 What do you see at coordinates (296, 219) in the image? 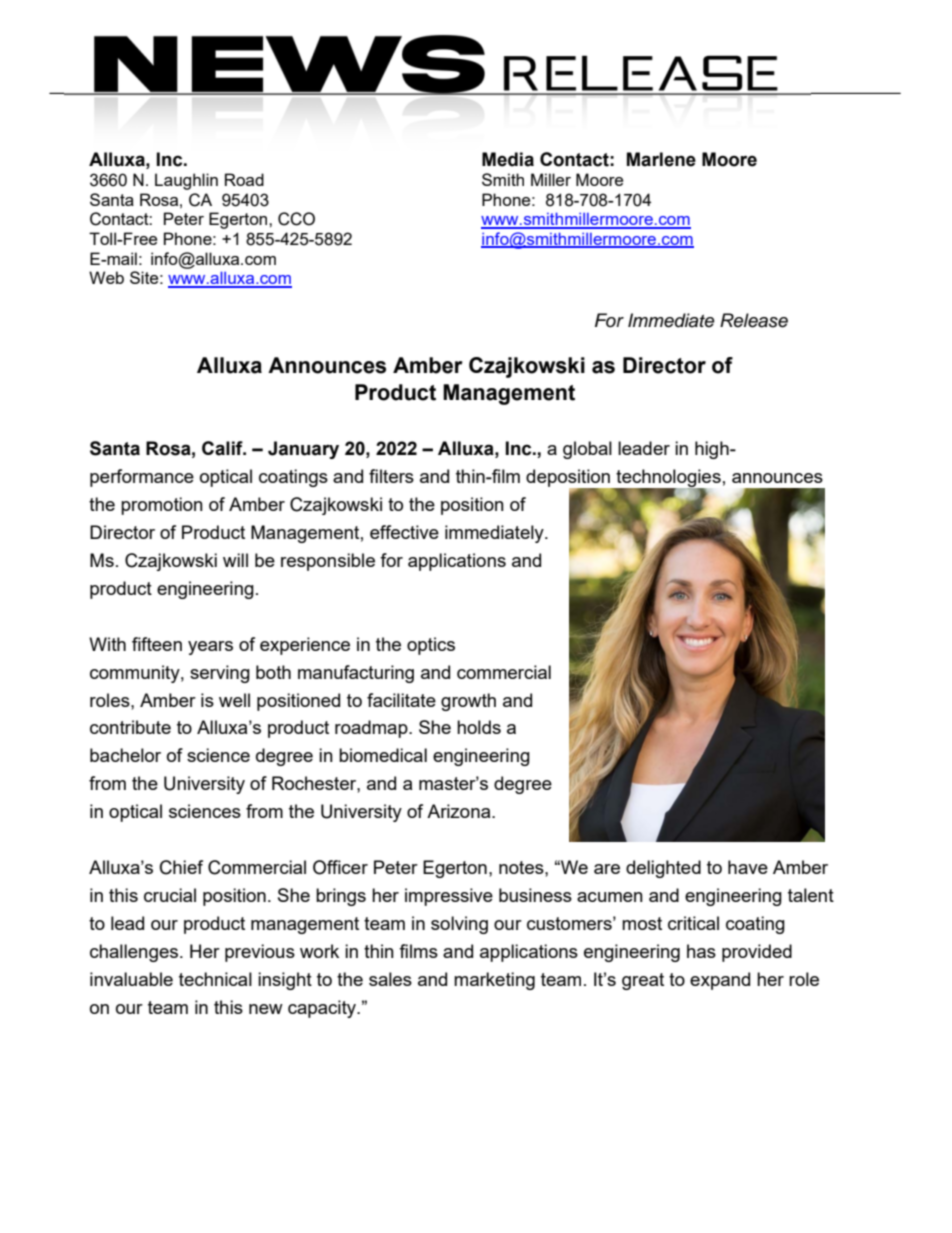
I see `CCO` at bounding box center [296, 219].
